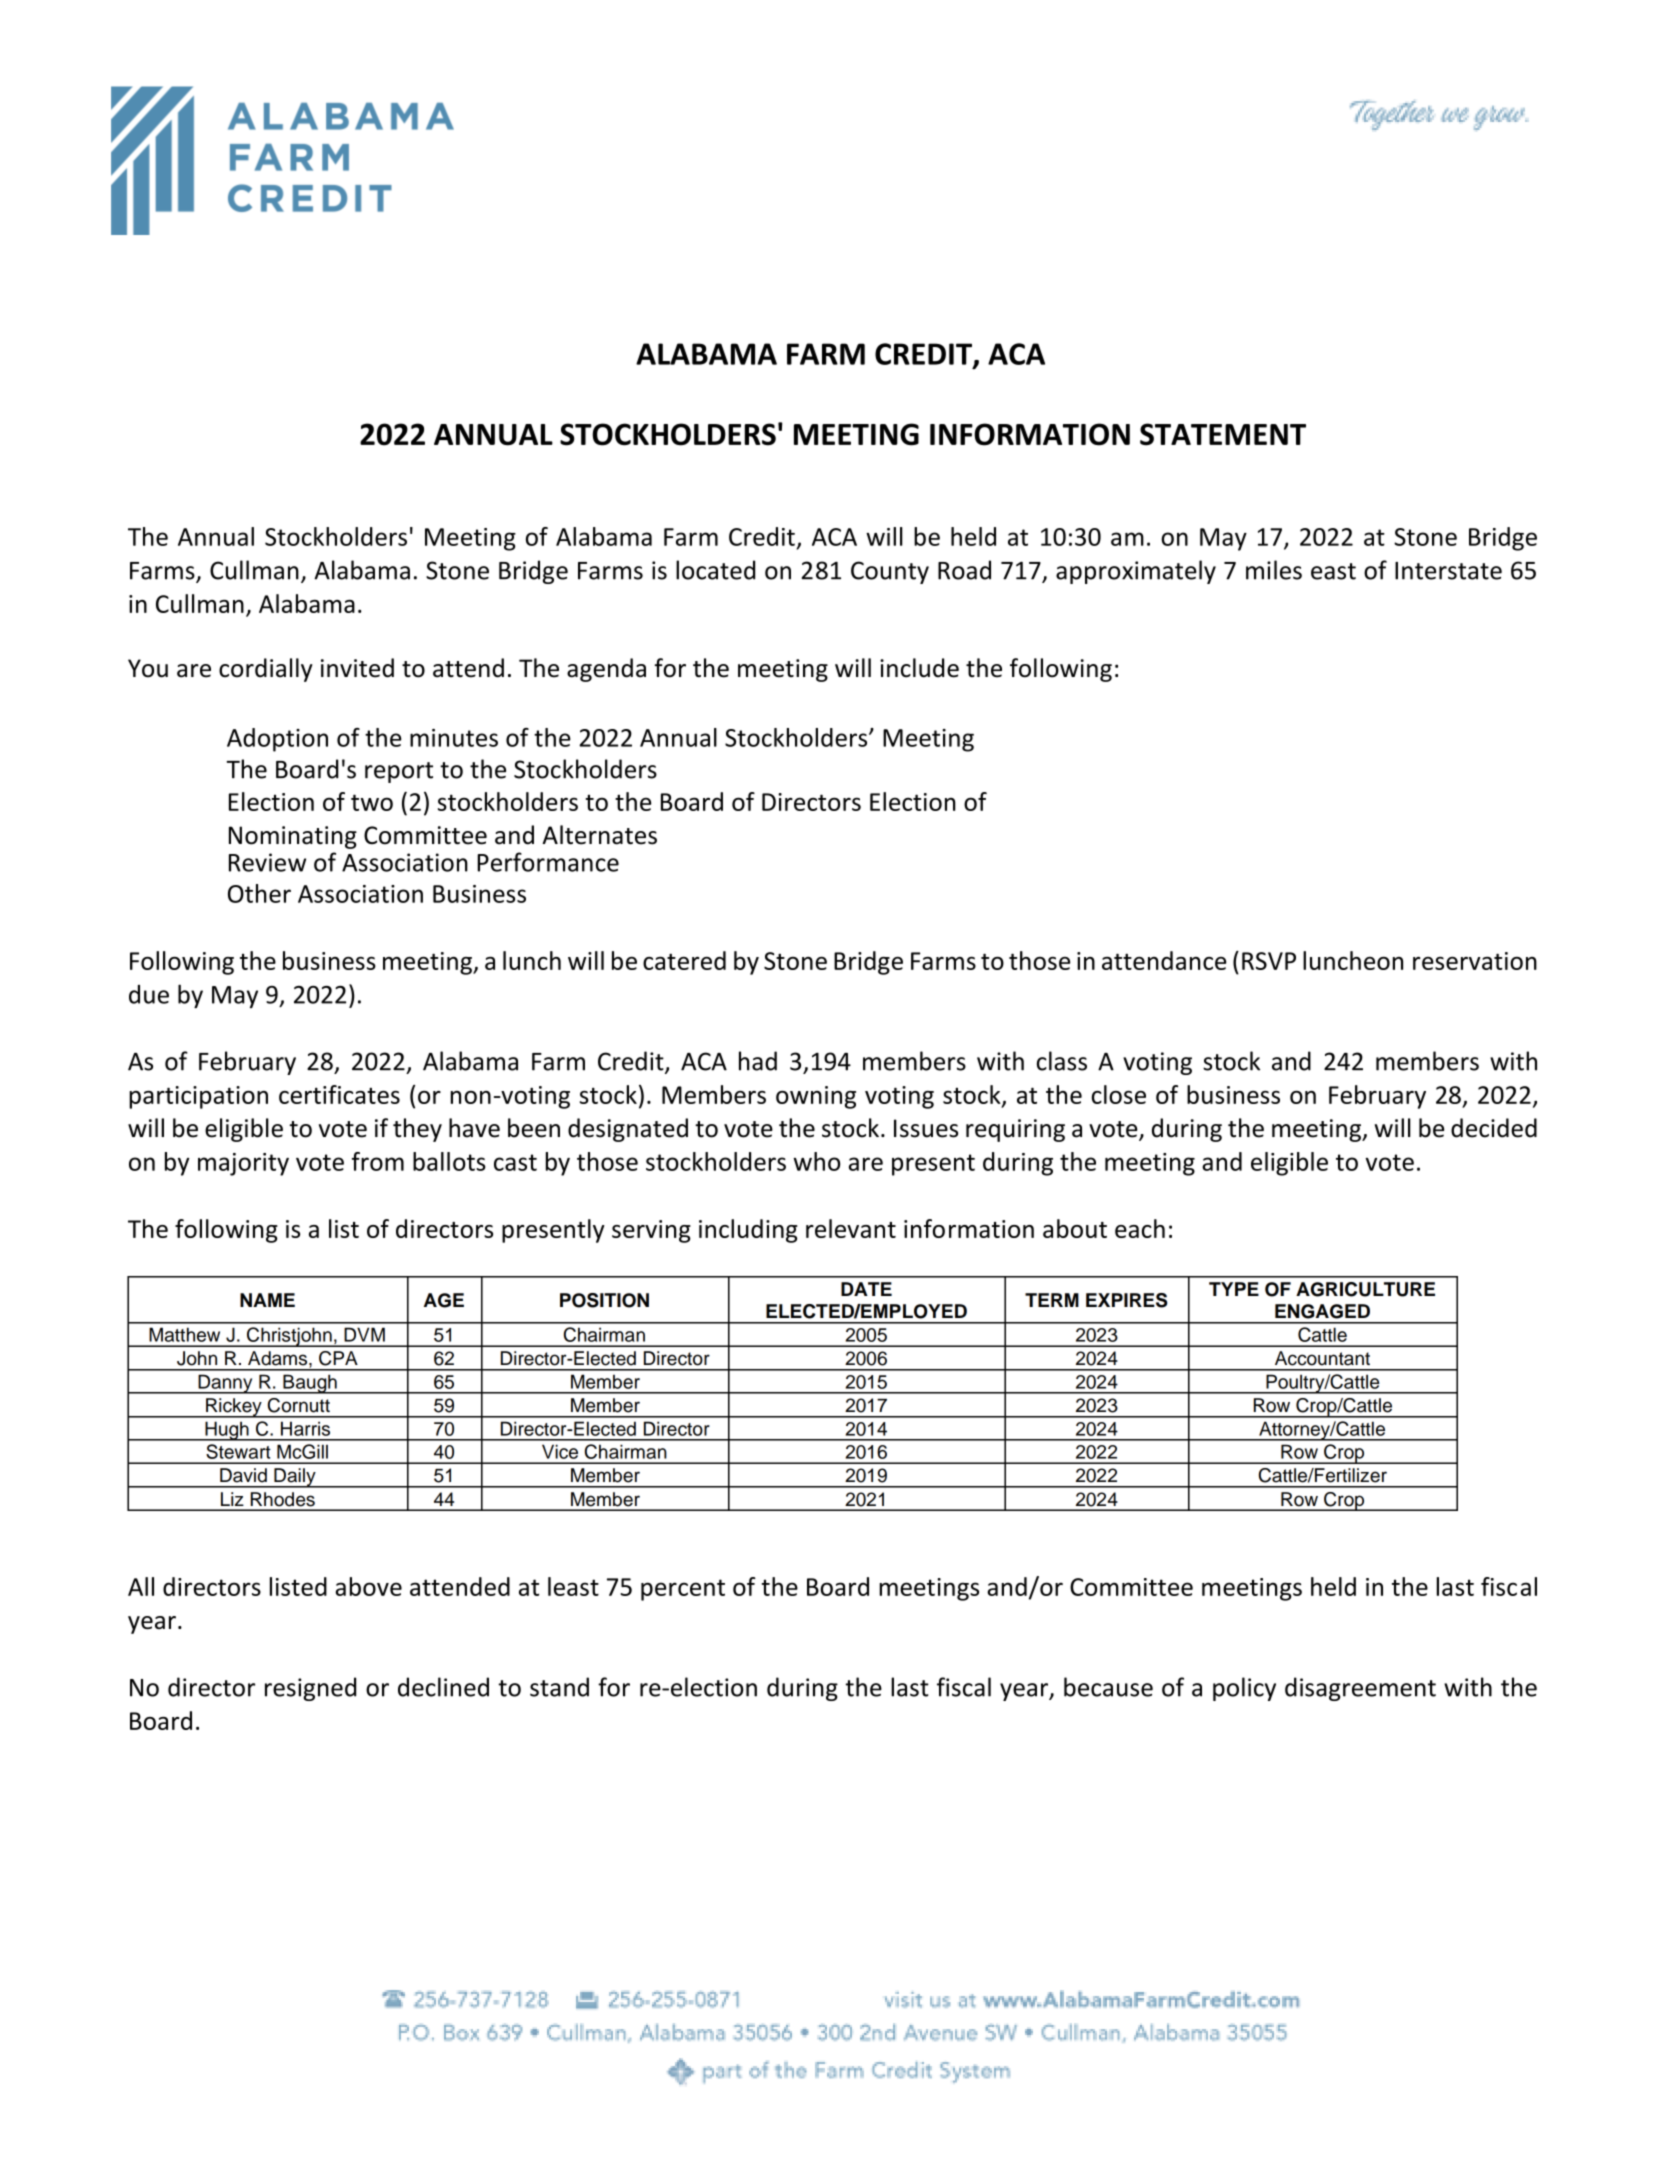 The height and width of the screenshot is (2173, 1679). I want to click on had, so click(758, 1061).
